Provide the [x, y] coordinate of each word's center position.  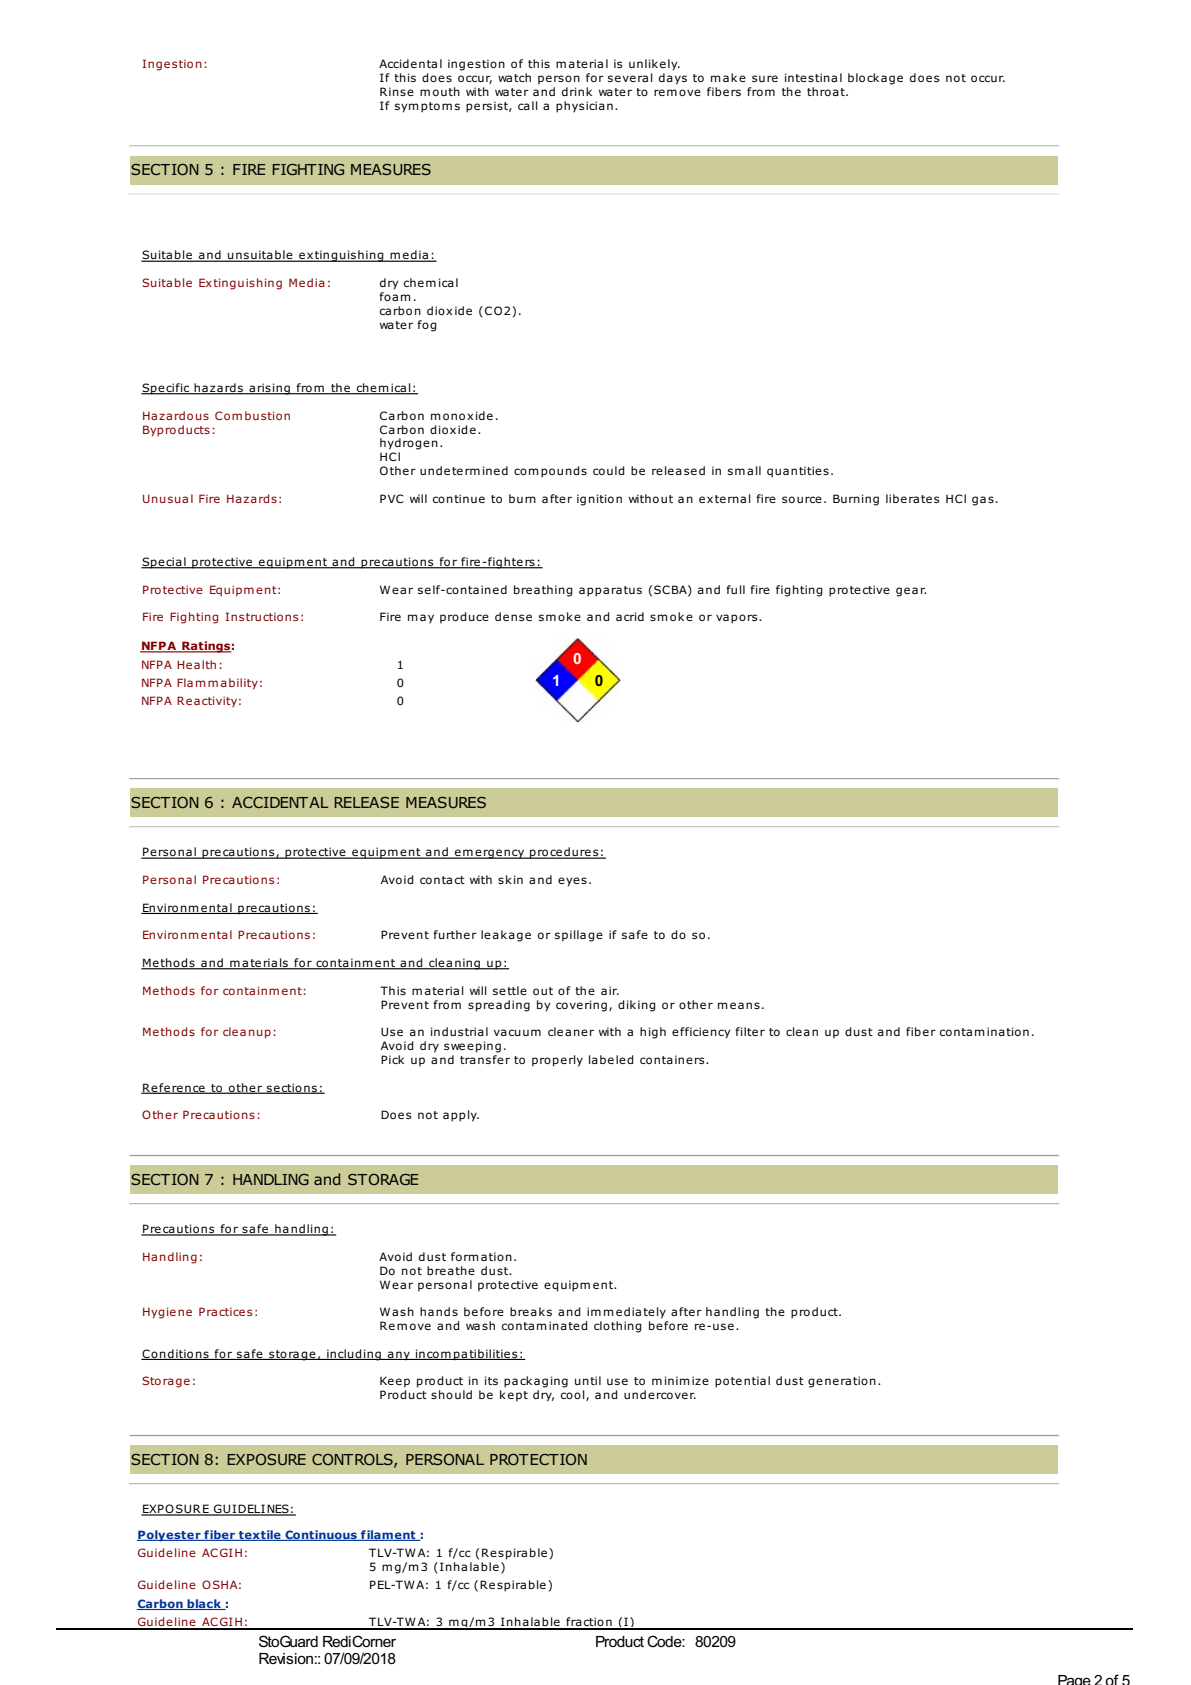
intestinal [813, 77]
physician [584, 107]
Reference [174, 1088]
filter [750, 1031]
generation [842, 1382]
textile [260, 1535]
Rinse [397, 91]
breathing [543, 591]
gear [911, 592]
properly [557, 1061]
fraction [589, 1623]
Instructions [261, 616]
